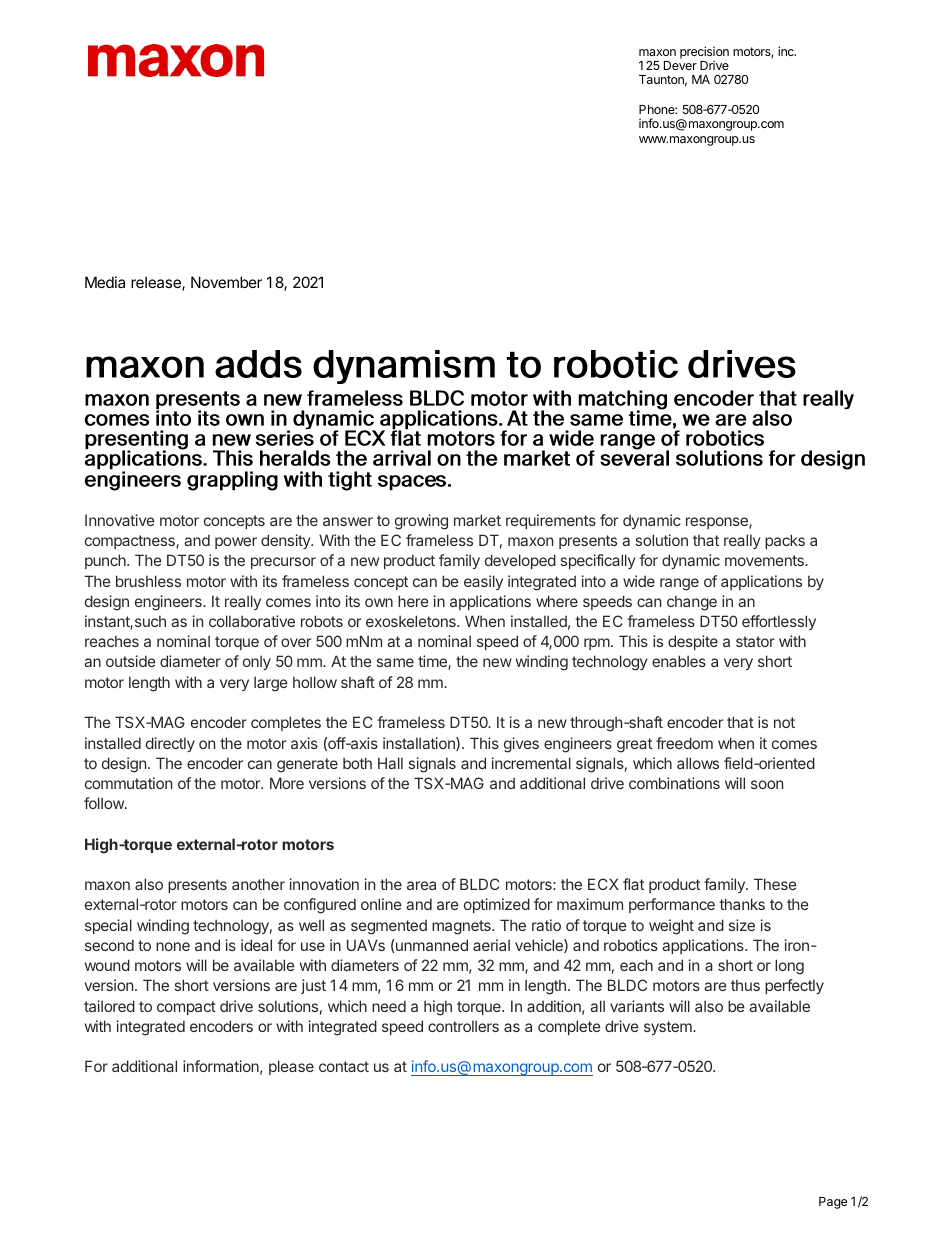 This image has height=1233, width=952. Describe the element at coordinates (477, 520) in the image. I see `market` at that location.
